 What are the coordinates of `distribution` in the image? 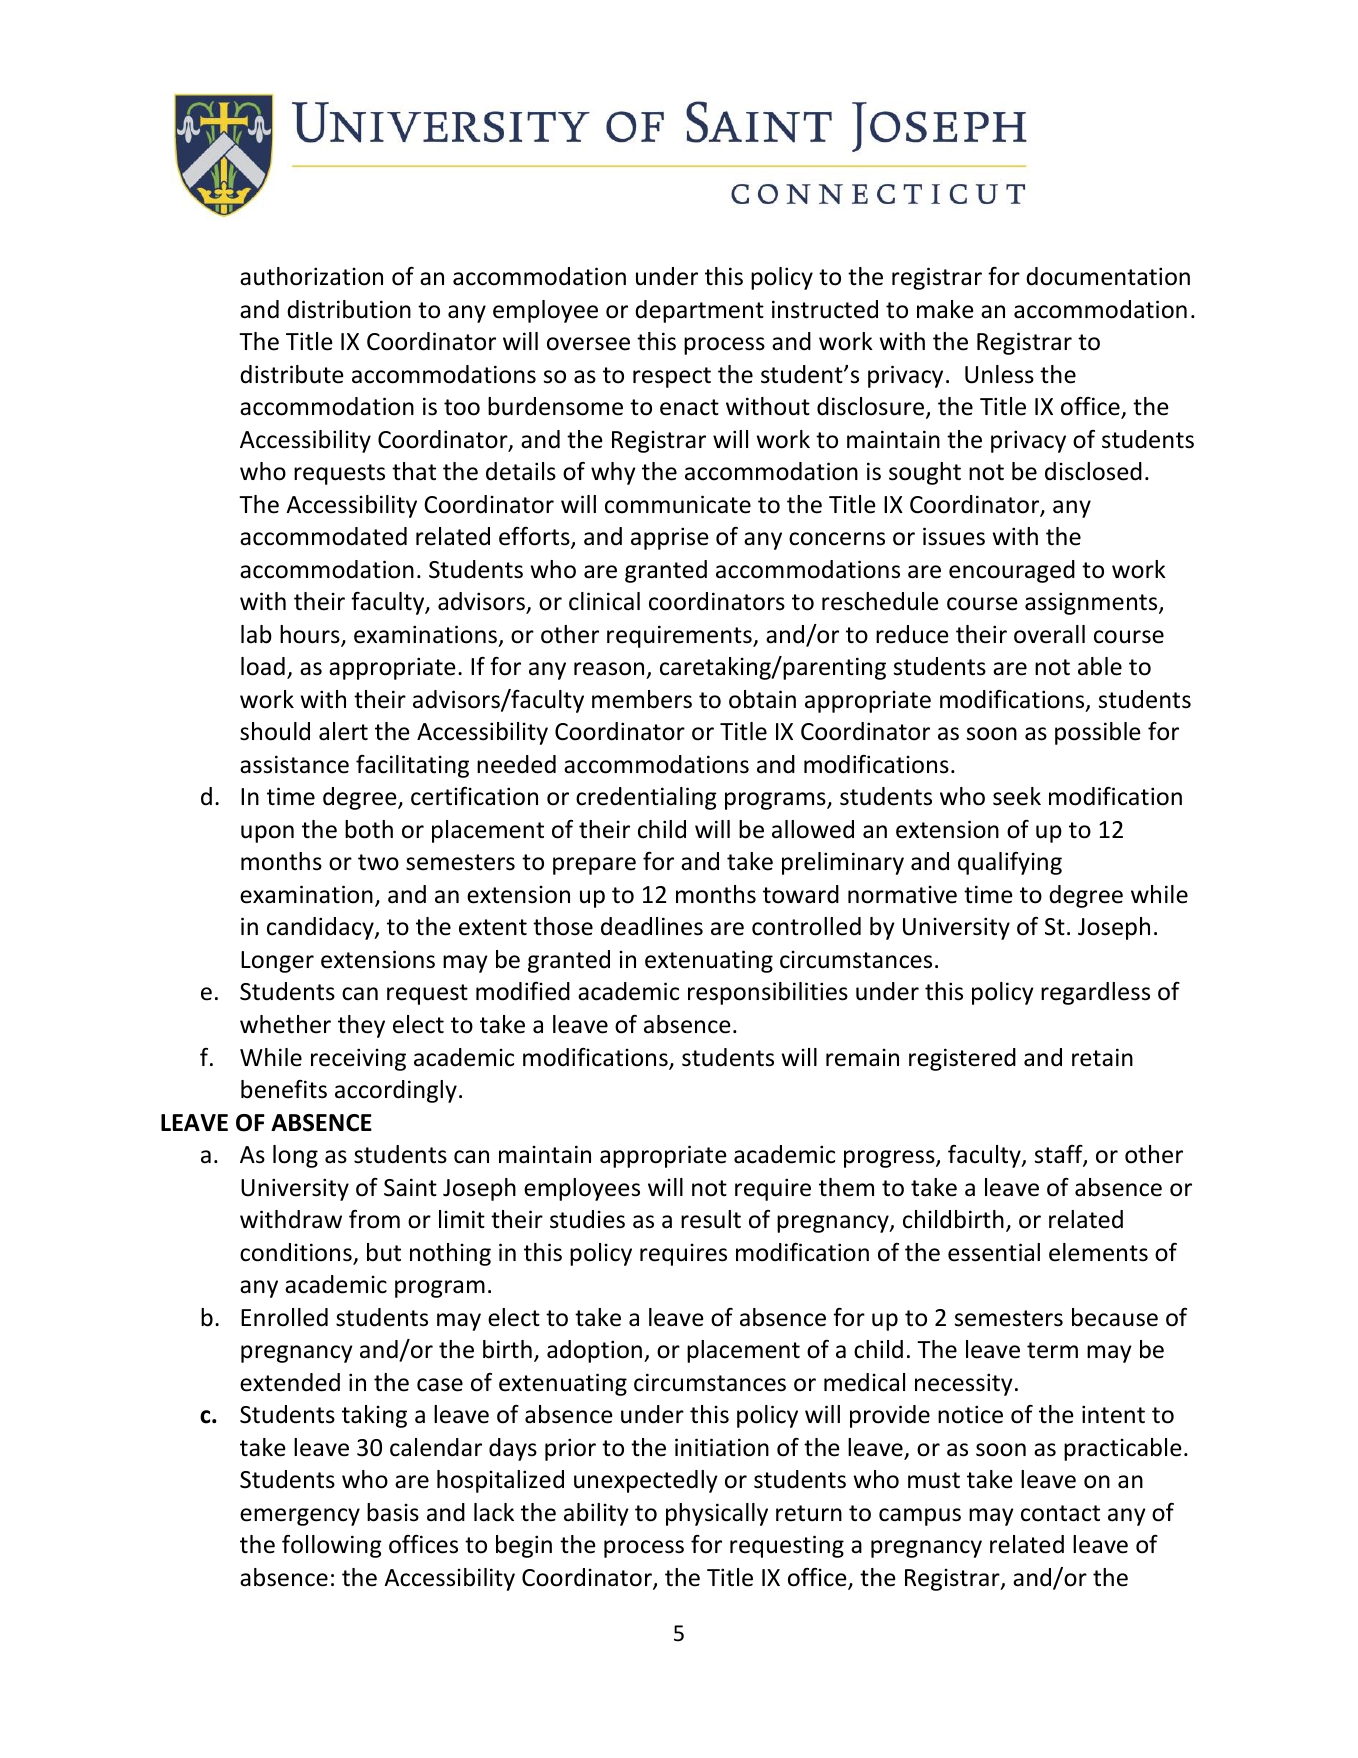 It's located at (349, 309).
